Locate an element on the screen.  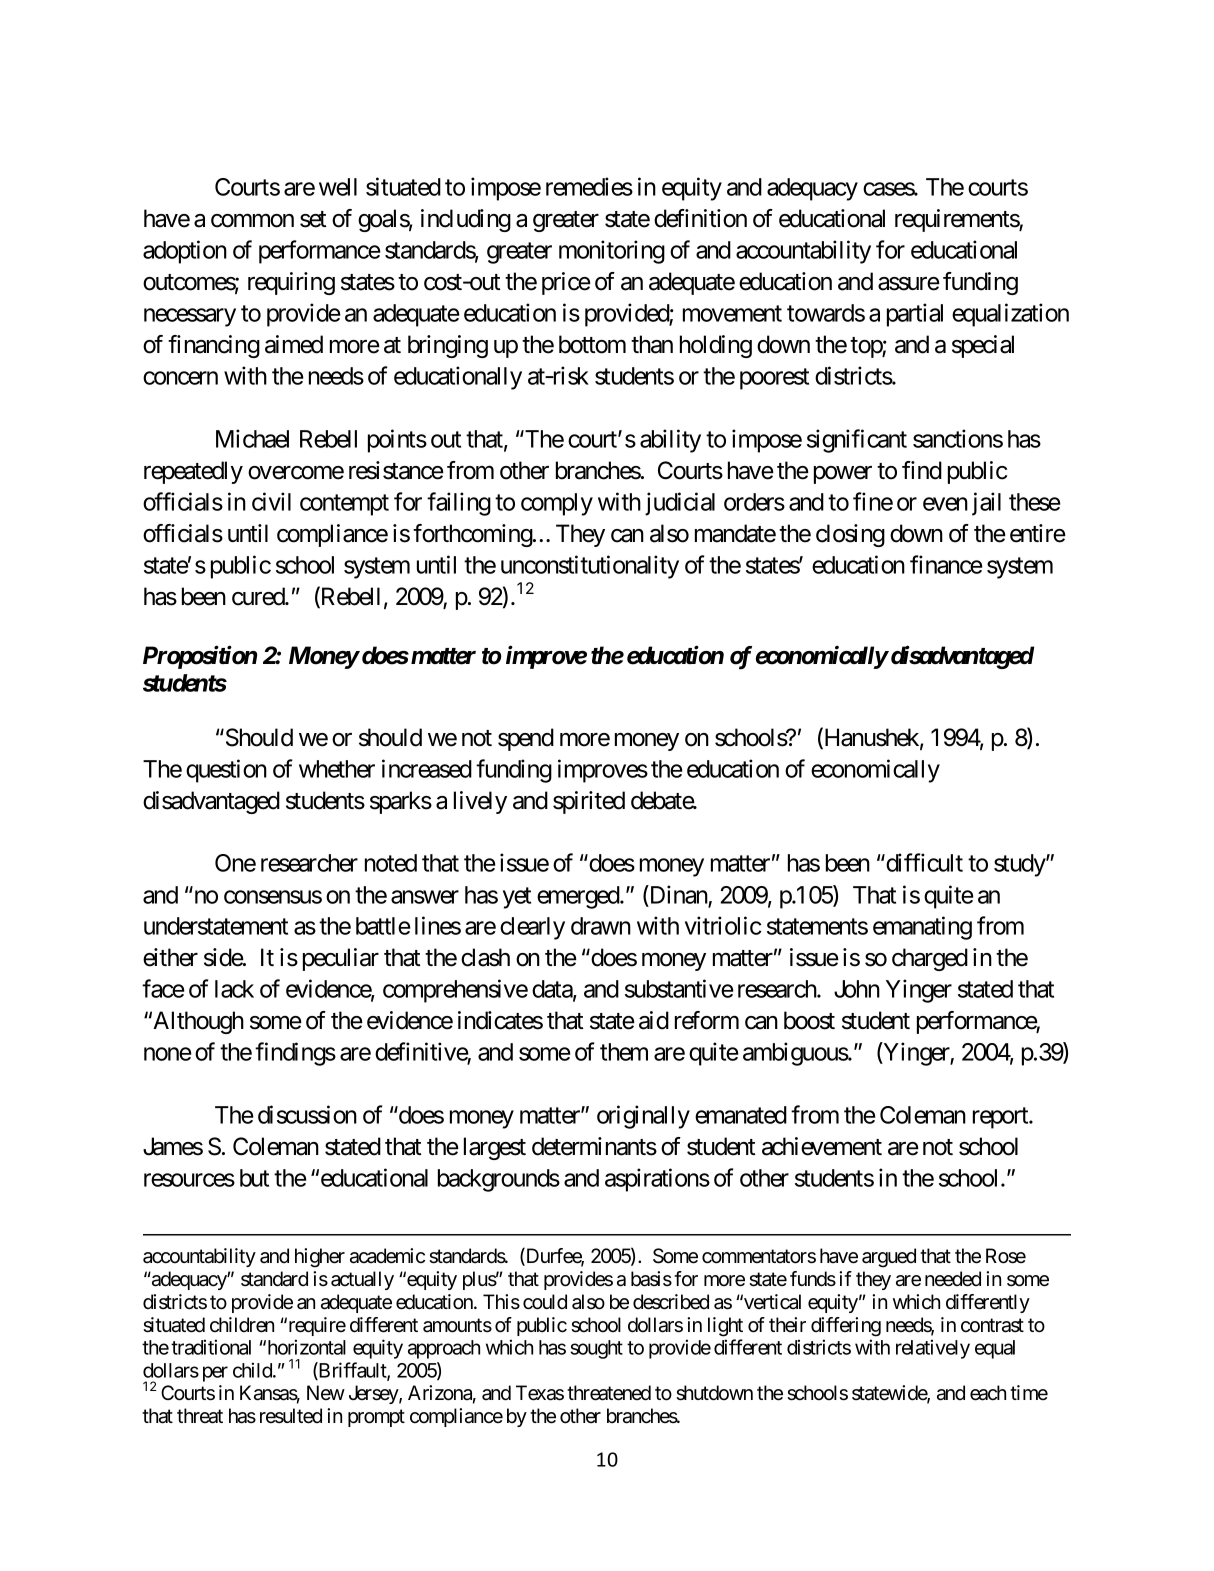
charged is located at coordinates (930, 959).
